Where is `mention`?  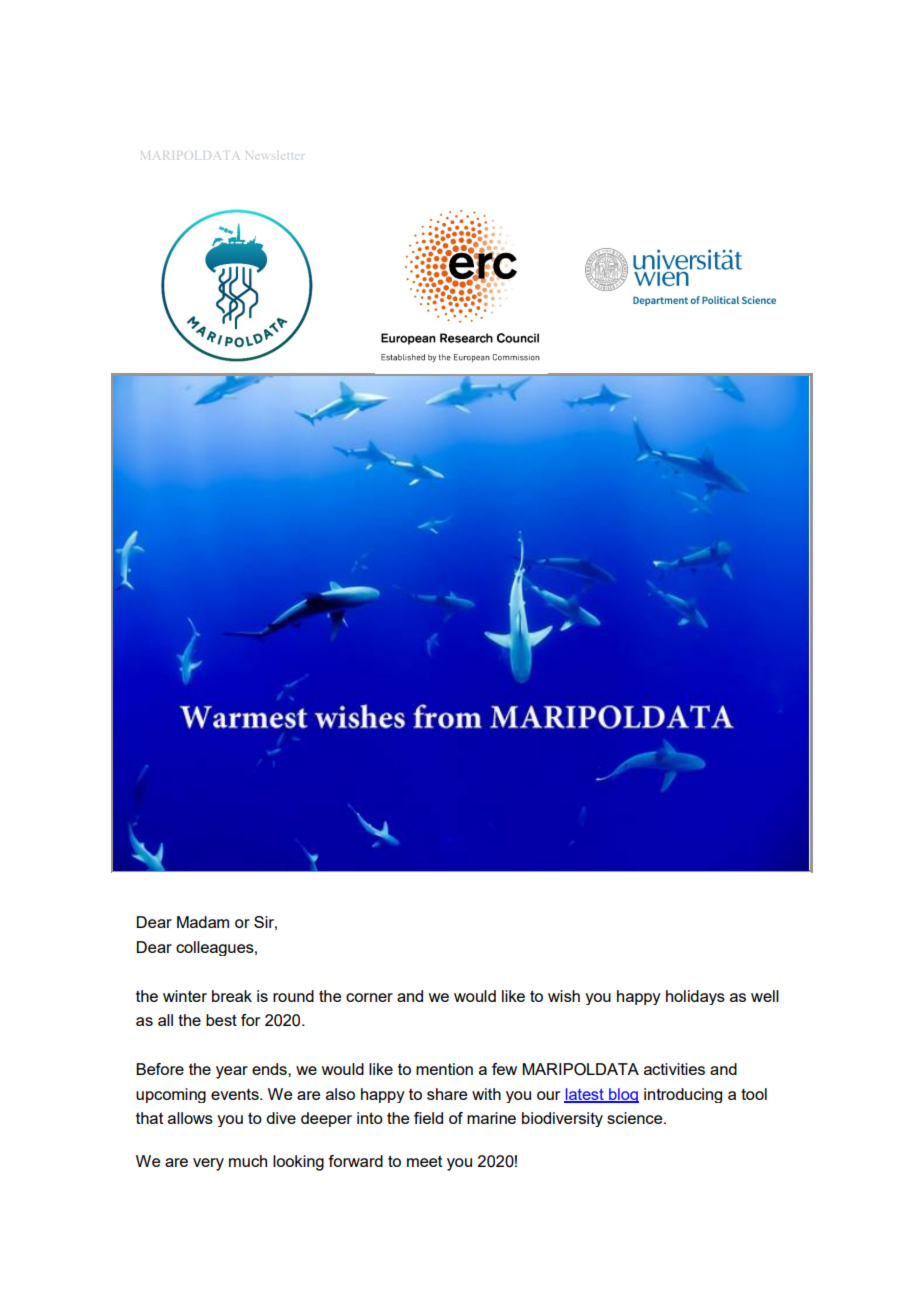 mention is located at coordinates (444, 1069).
